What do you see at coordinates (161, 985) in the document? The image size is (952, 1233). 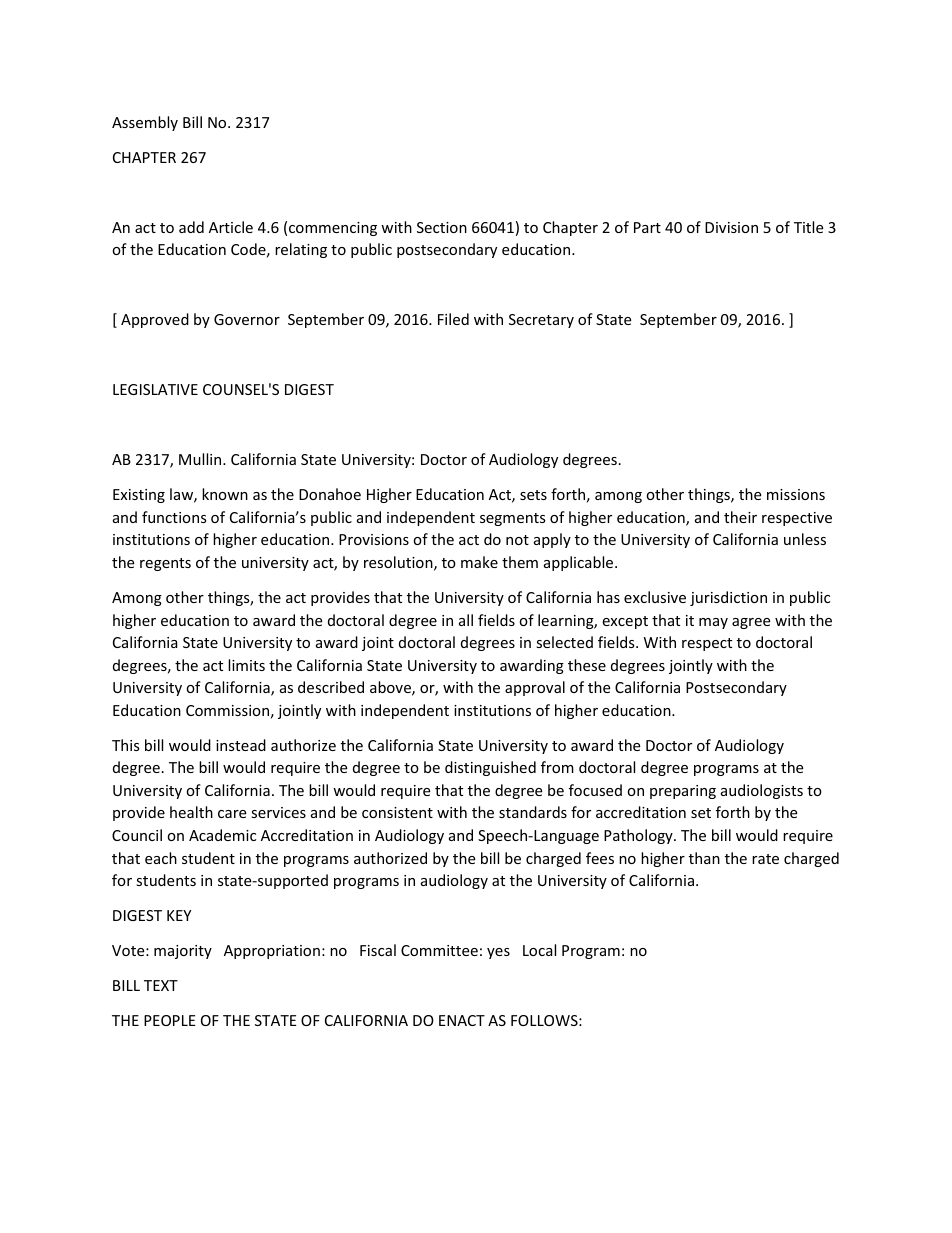 I see `TEXT` at bounding box center [161, 985].
